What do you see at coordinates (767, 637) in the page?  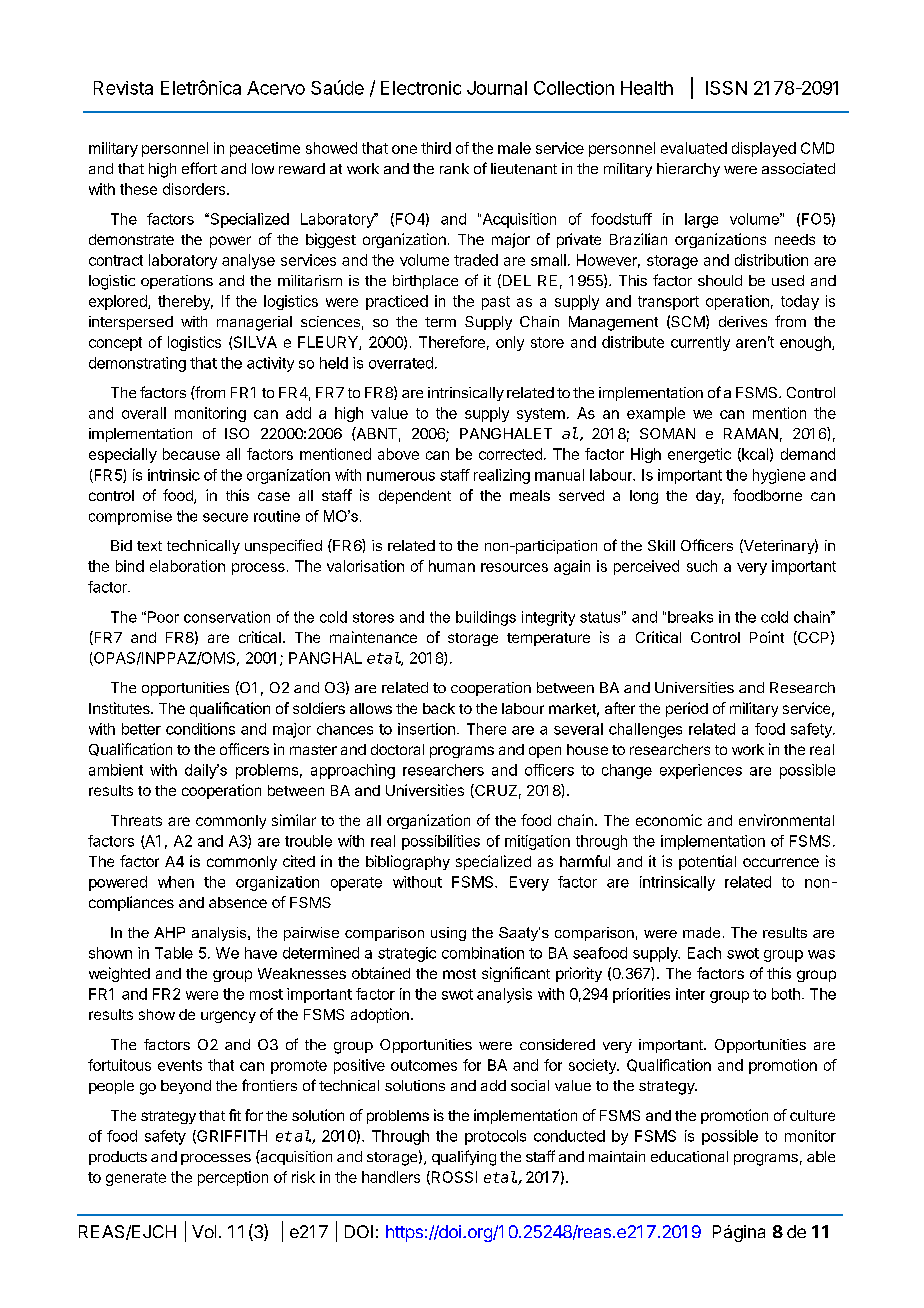 I see `Point` at bounding box center [767, 637].
